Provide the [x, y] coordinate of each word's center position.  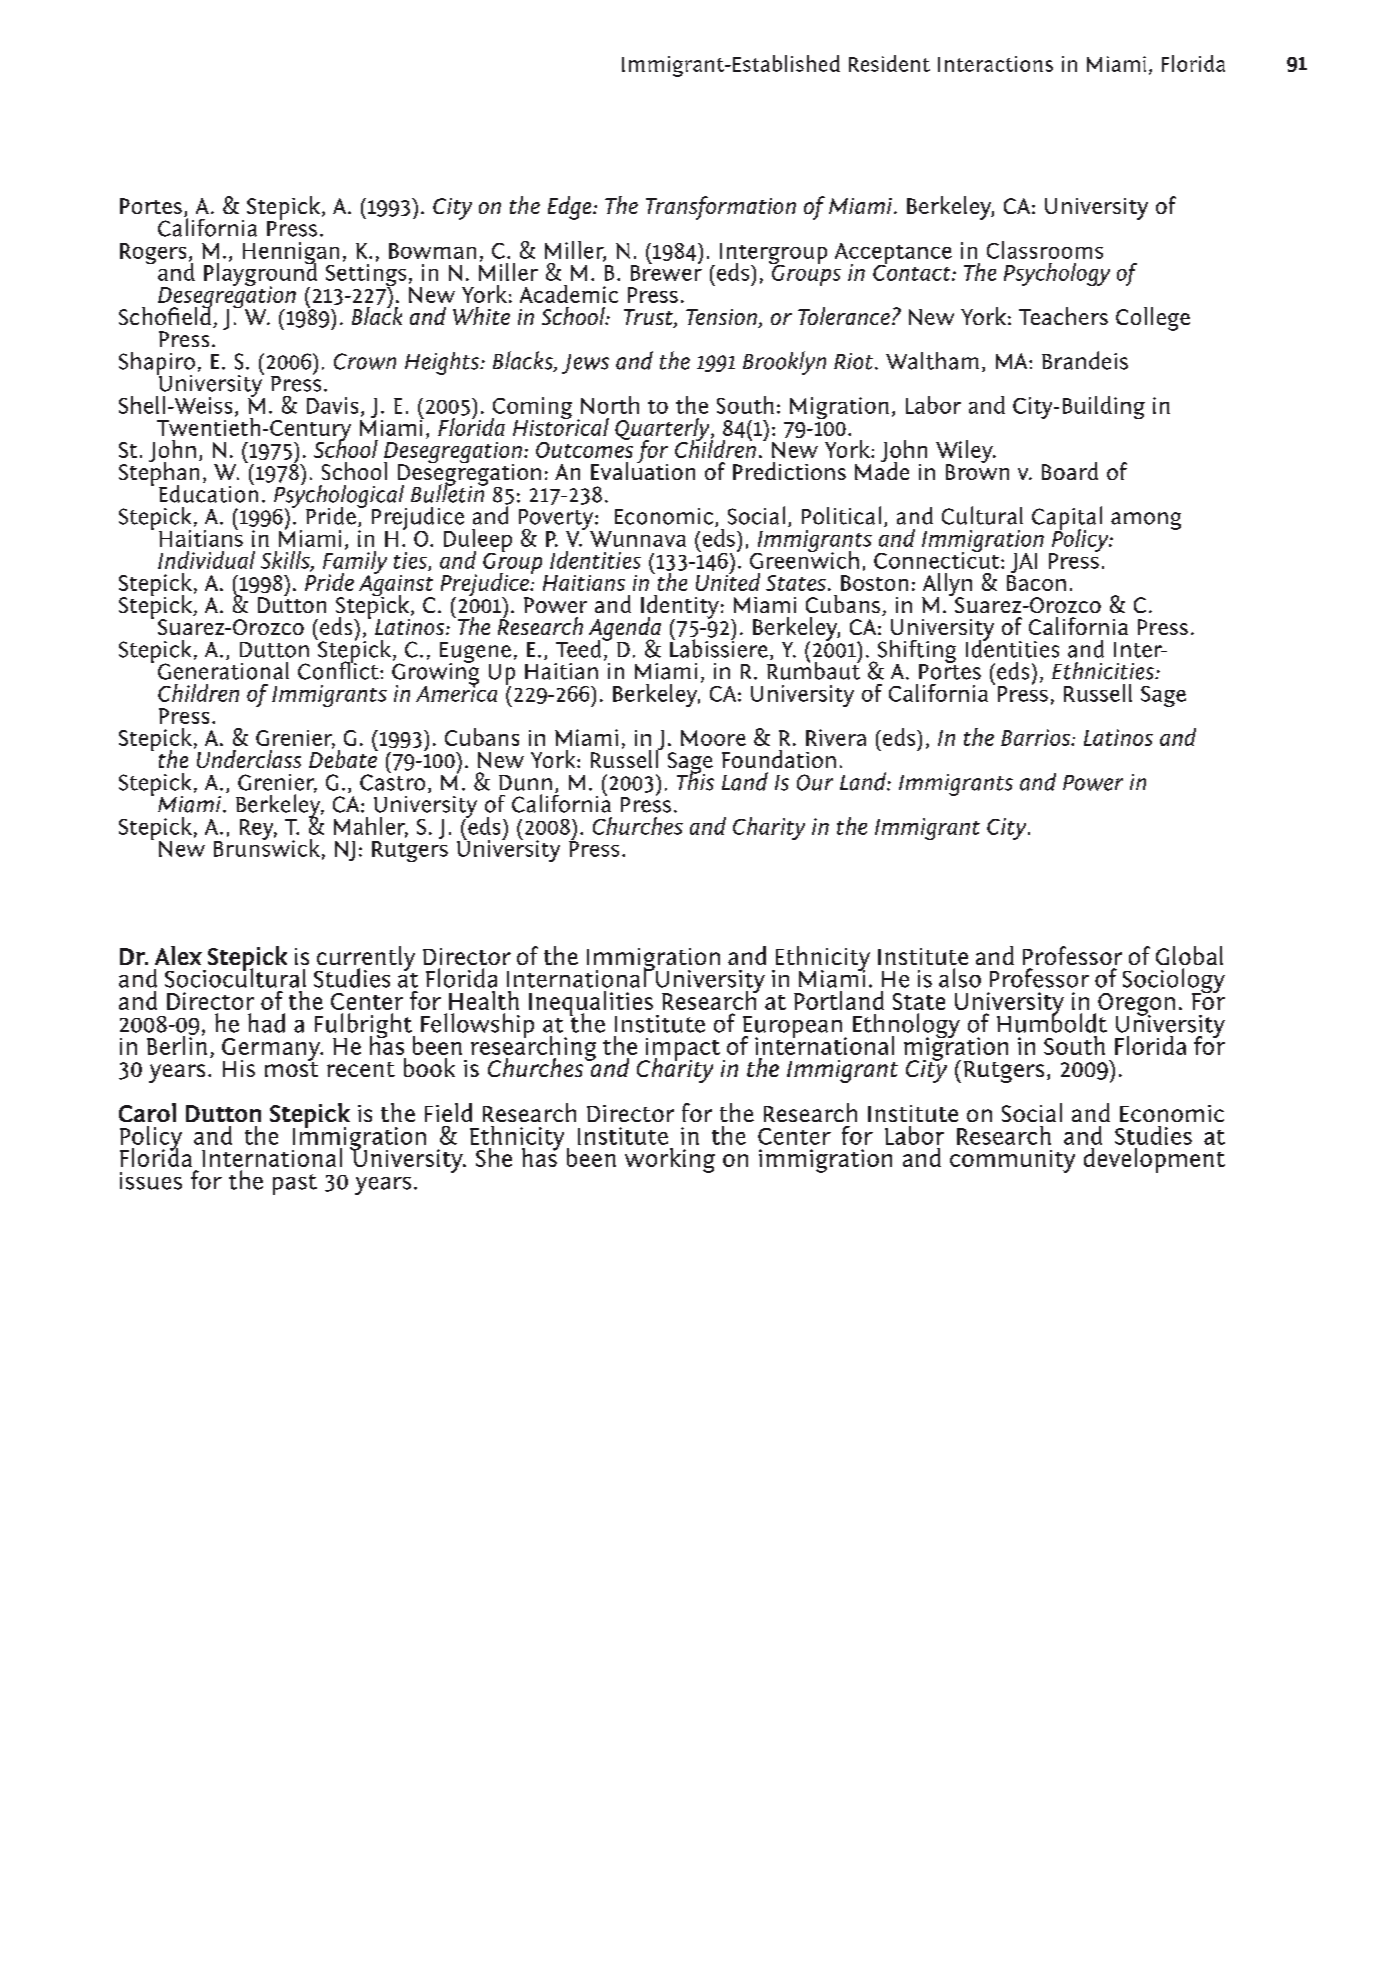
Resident [889, 63]
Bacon [1036, 583]
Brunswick [267, 846]
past [295, 1184]
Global [1189, 955]
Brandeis [1085, 360]
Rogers [153, 253]
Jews [585, 364]
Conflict [339, 669]
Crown [365, 361]
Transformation [721, 208]
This [695, 780]
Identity [680, 608]
